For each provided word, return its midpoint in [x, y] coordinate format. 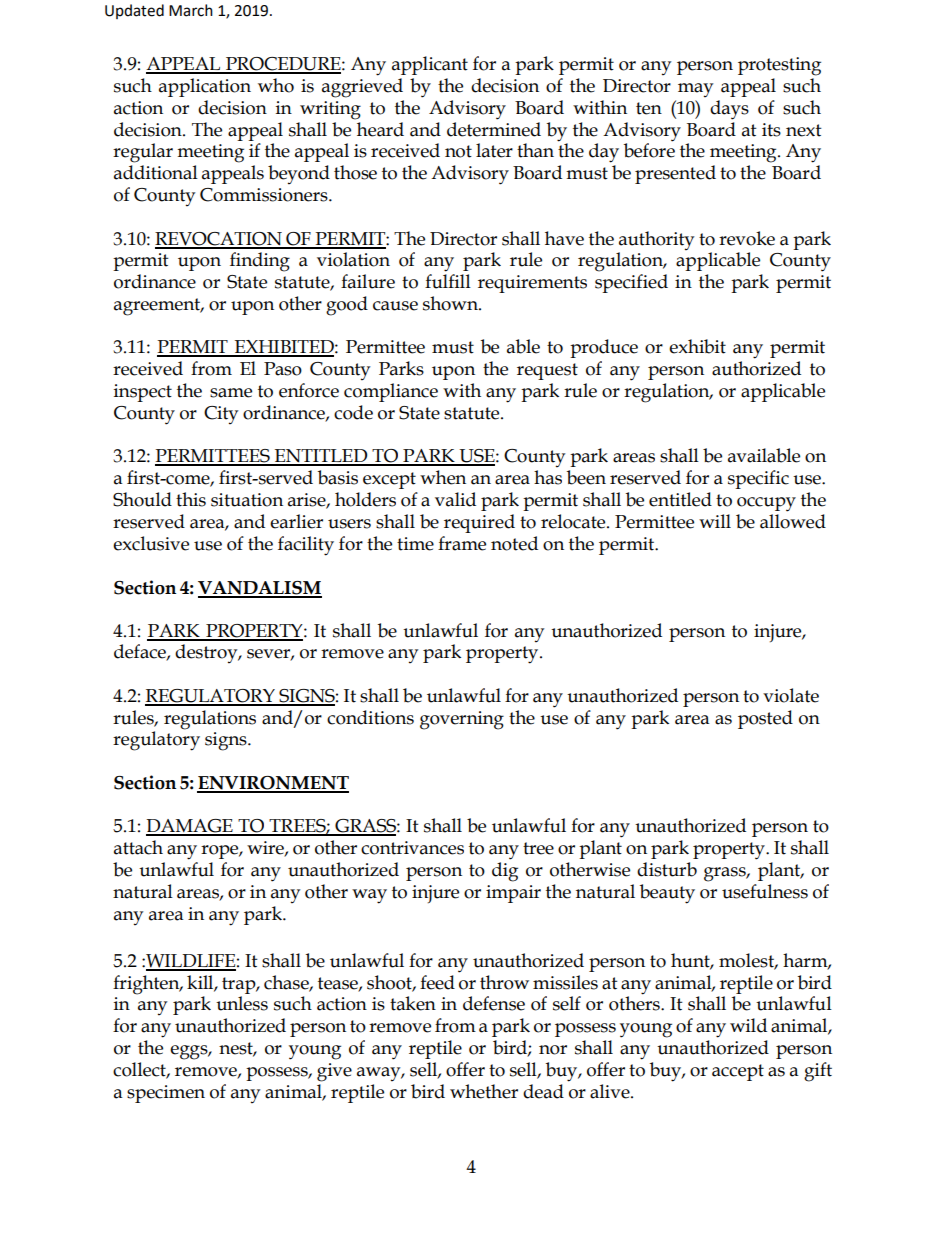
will [715, 521]
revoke [747, 238]
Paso [283, 369]
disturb [667, 869]
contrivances [412, 848]
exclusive [151, 543]
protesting [779, 66]
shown [451, 303]
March [191, 10]
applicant [430, 65]
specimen [166, 1094]
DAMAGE [190, 827]
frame [462, 543]
